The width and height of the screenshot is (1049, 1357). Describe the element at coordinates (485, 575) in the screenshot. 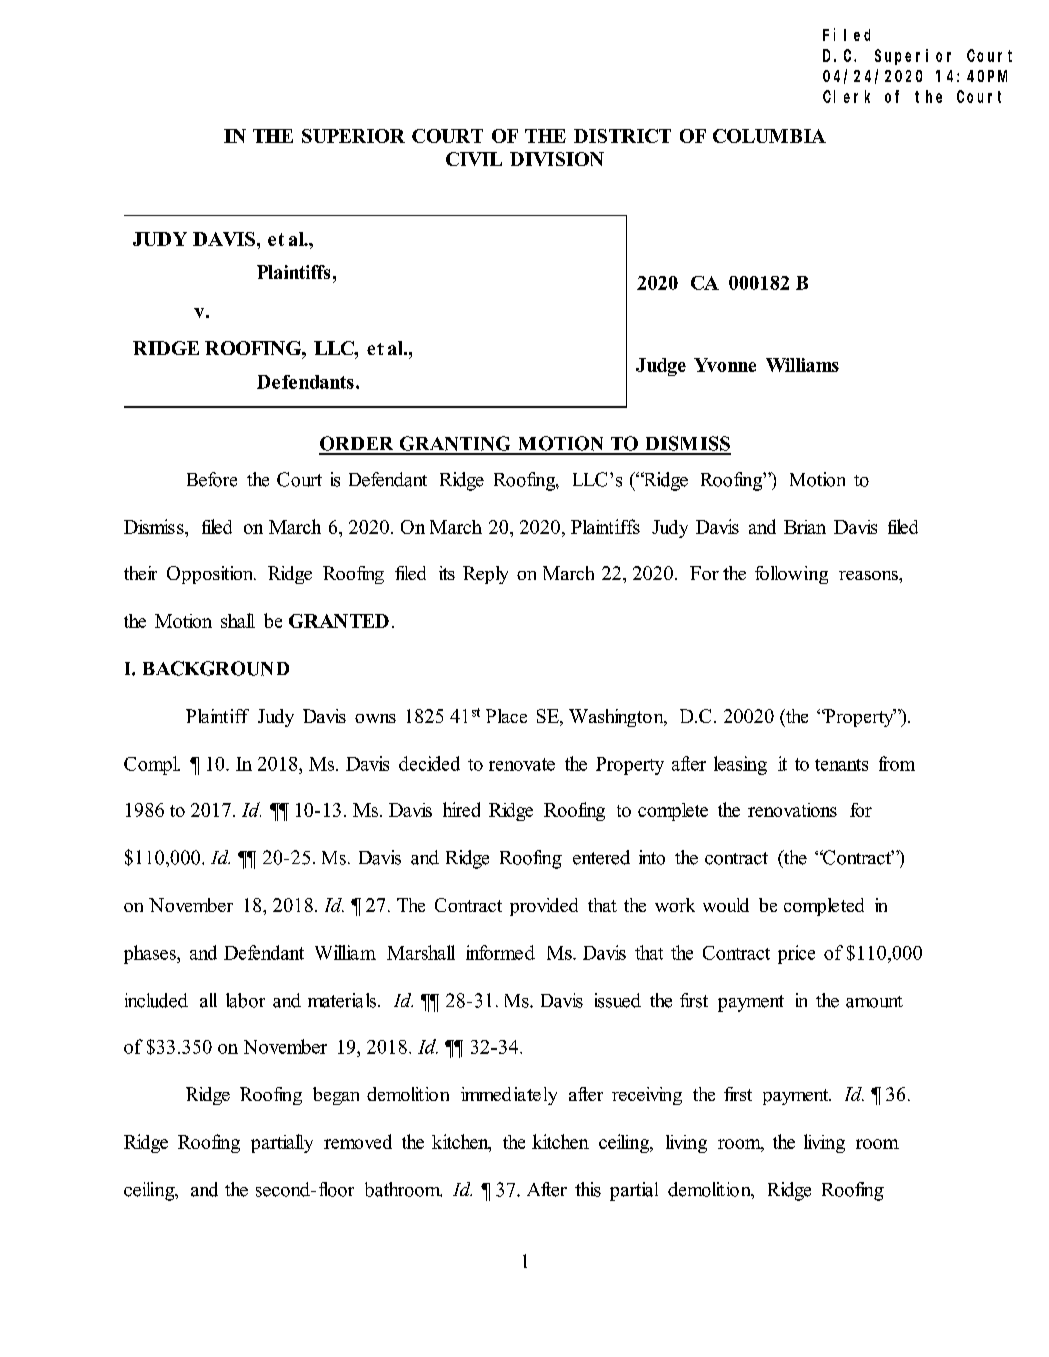

I see `Reply` at that location.
